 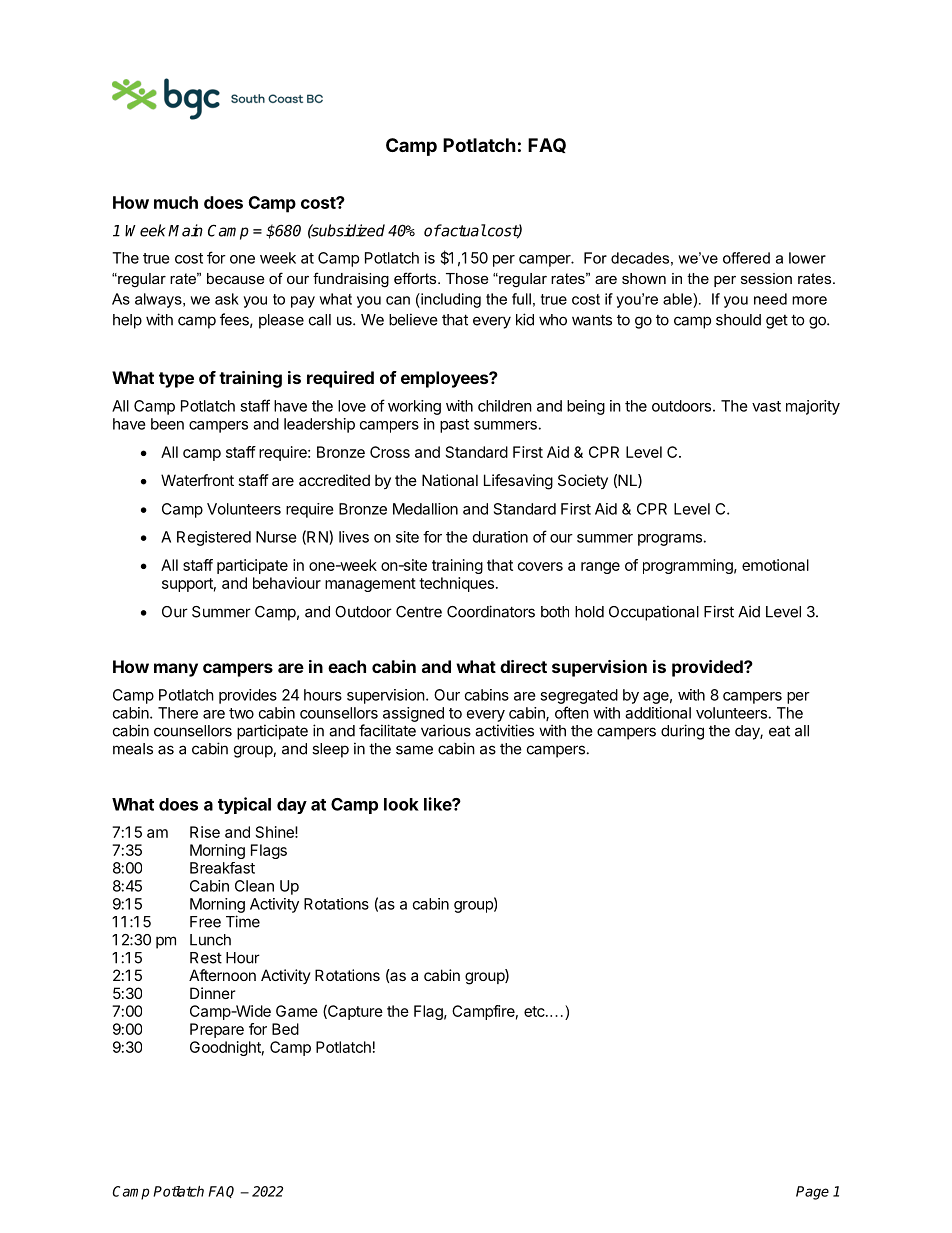 What do you see at coordinates (766, 406) in the screenshot?
I see `vast` at bounding box center [766, 406].
